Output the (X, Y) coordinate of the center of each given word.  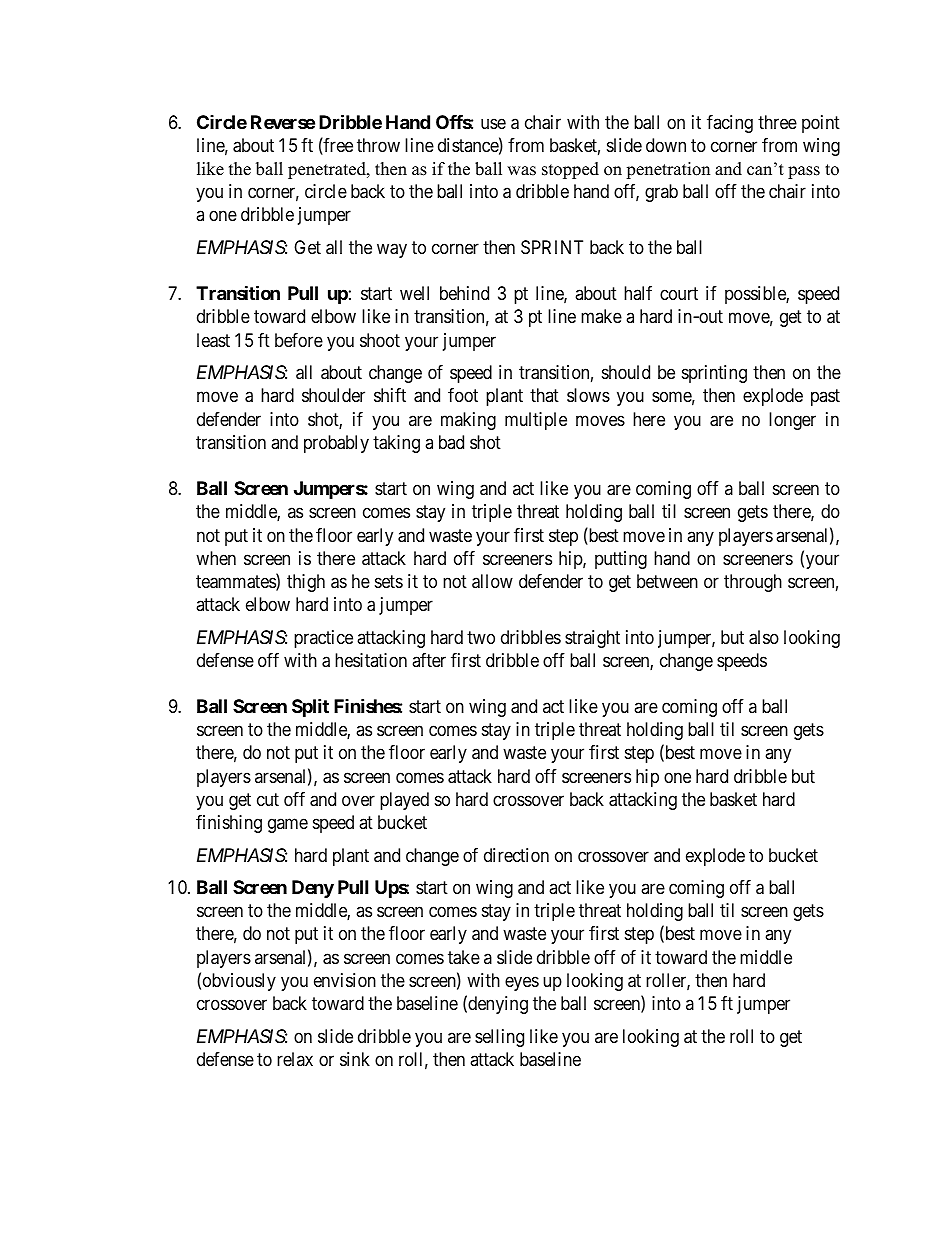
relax (295, 1059)
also (764, 637)
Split (310, 707)
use (493, 123)
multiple (536, 421)
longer (792, 421)
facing (730, 124)
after (429, 660)
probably (336, 444)
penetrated (328, 170)
